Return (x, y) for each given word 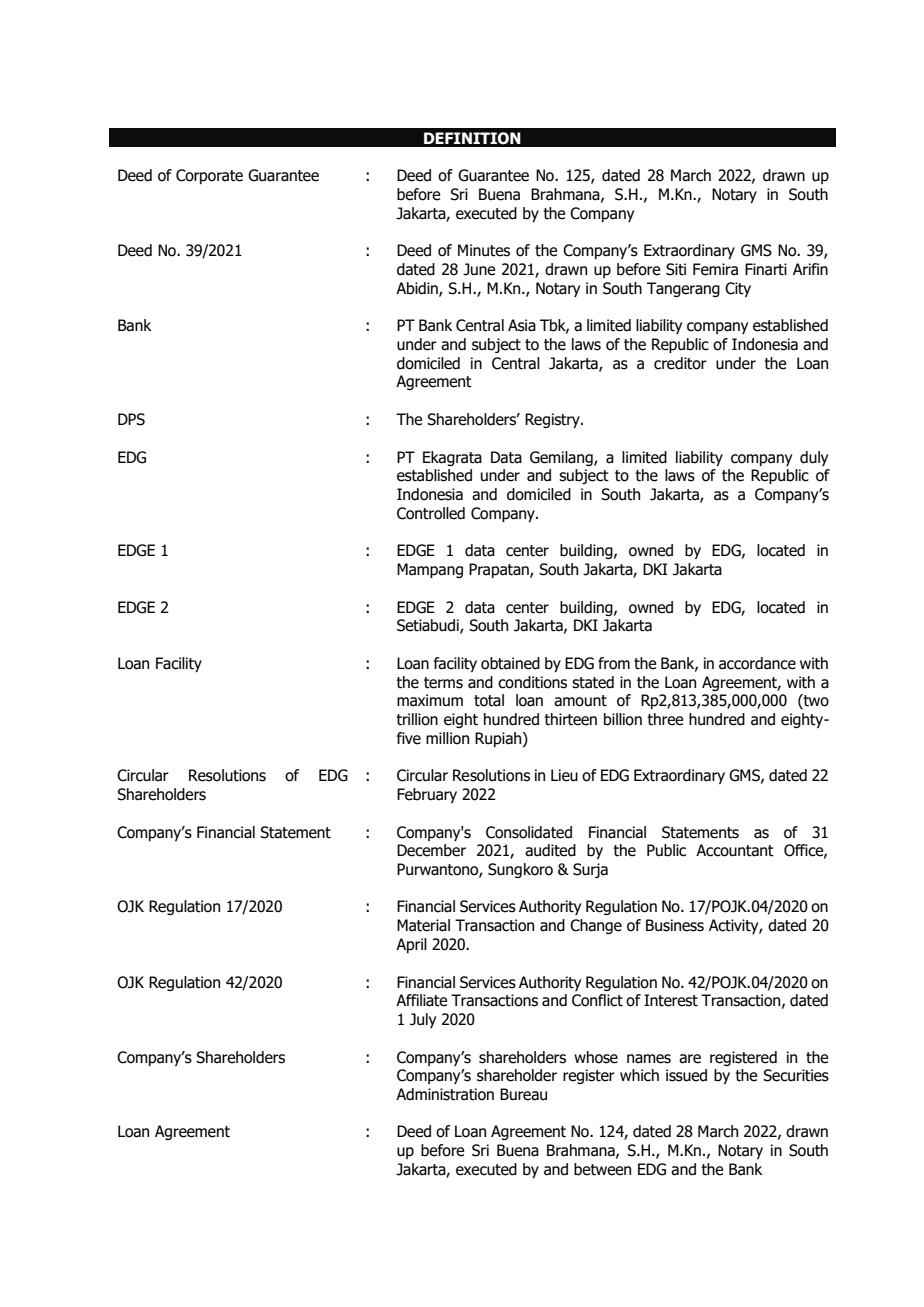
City (738, 289)
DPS (131, 419)
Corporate (209, 176)
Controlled (431, 513)
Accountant (735, 850)
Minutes (484, 250)
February (427, 795)
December (431, 850)
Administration (445, 1094)
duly (814, 458)
